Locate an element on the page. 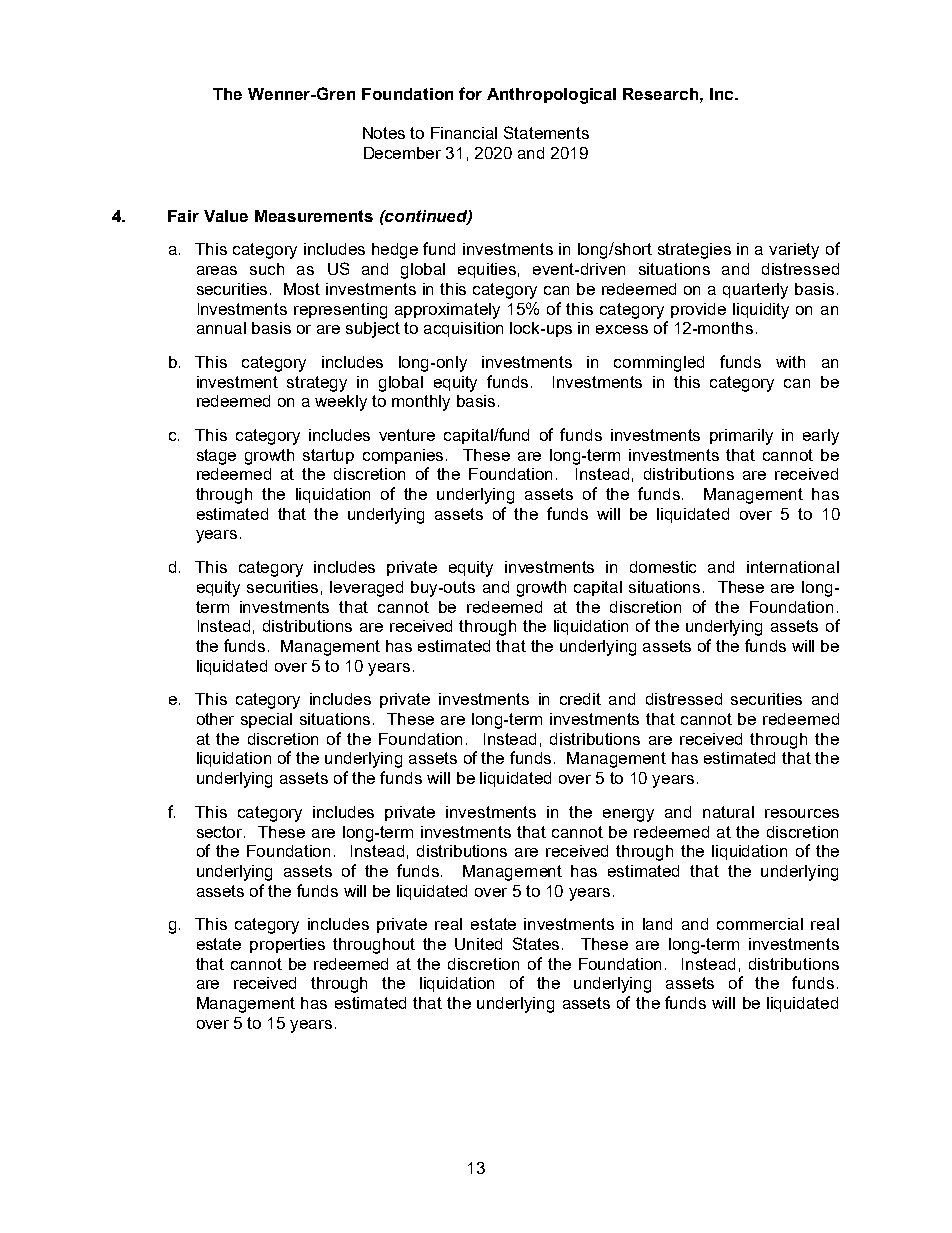 The image size is (952, 1233). commercial is located at coordinates (760, 924).
